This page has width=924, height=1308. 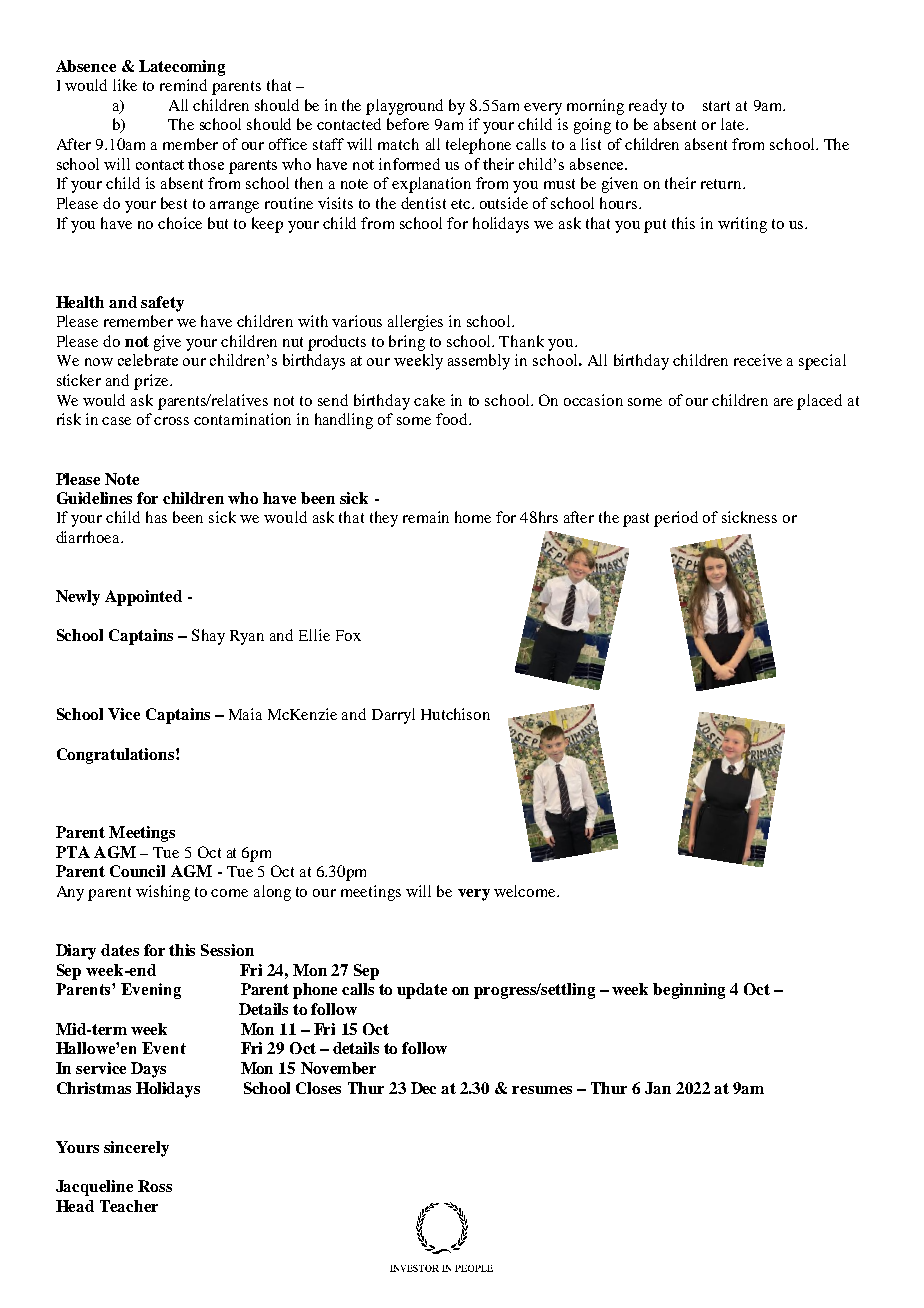 I want to click on remind, so click(x=183, y=85).
